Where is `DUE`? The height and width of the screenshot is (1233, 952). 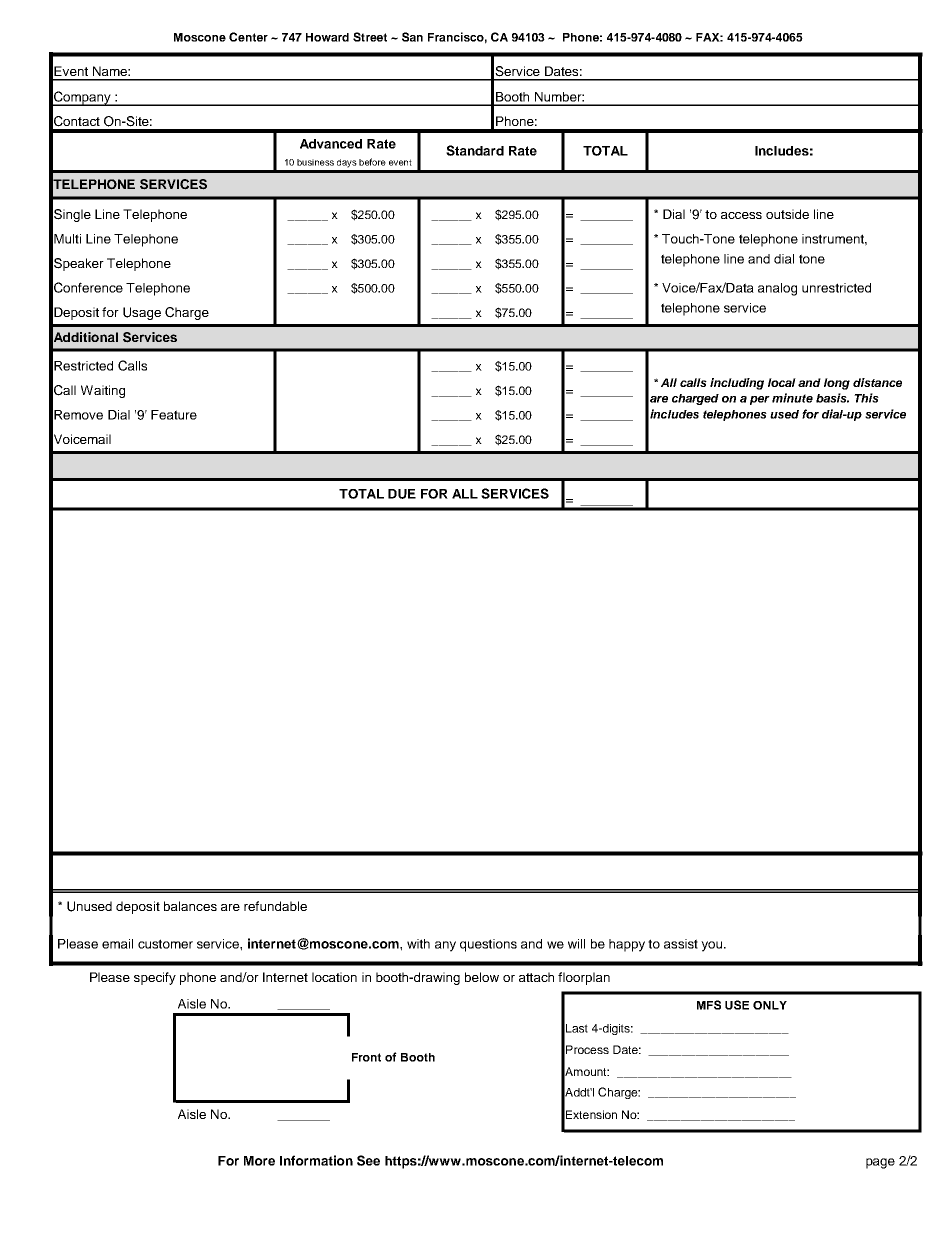
DUE is located at coordinates (402, 494).
